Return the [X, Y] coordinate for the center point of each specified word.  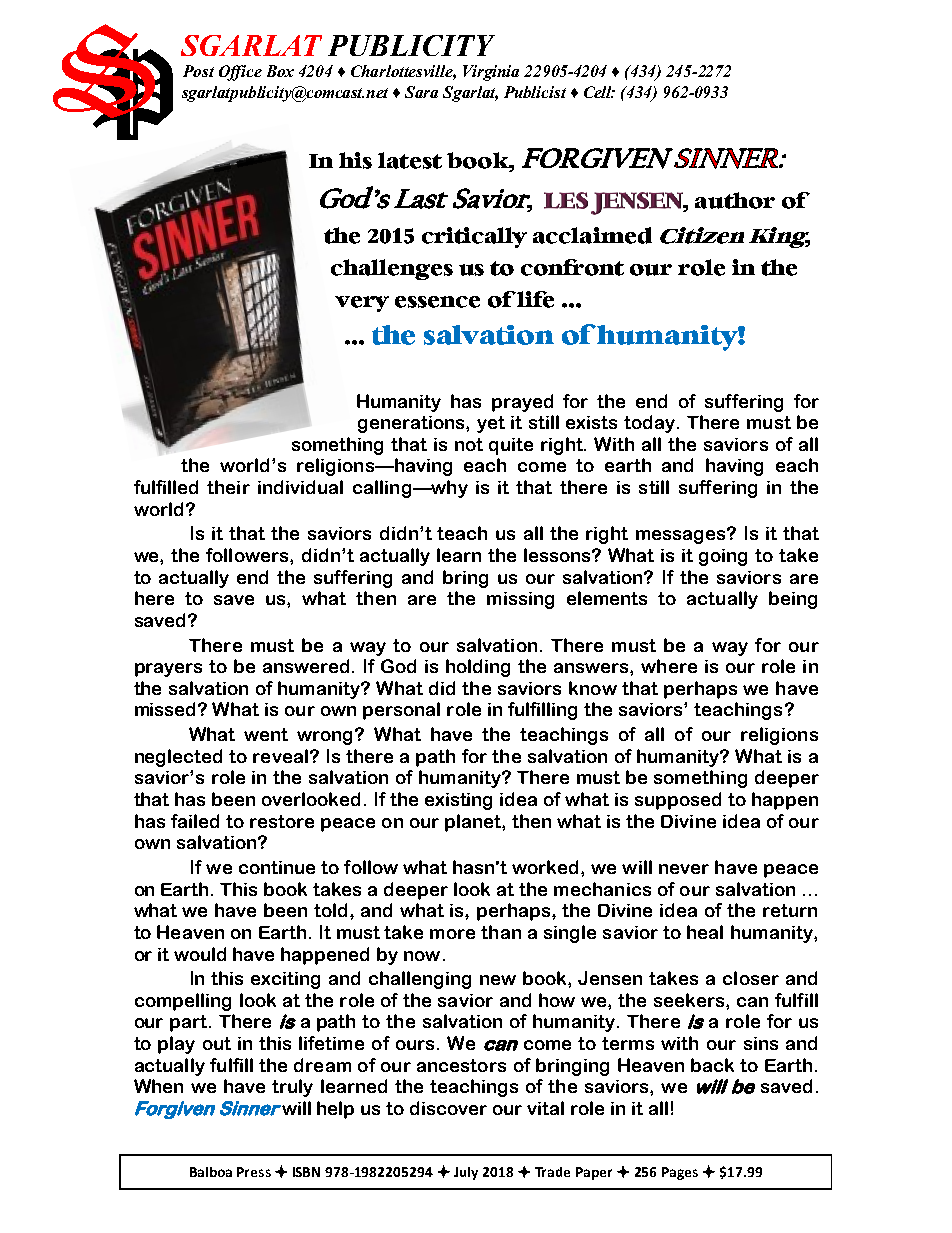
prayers [168, 670]
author [735, 200]
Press [254, 1172]
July [466, 1173]
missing [520, 600]
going [723, 557]
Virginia [491, 73]
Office [240, 73]
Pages [680, 1173]
